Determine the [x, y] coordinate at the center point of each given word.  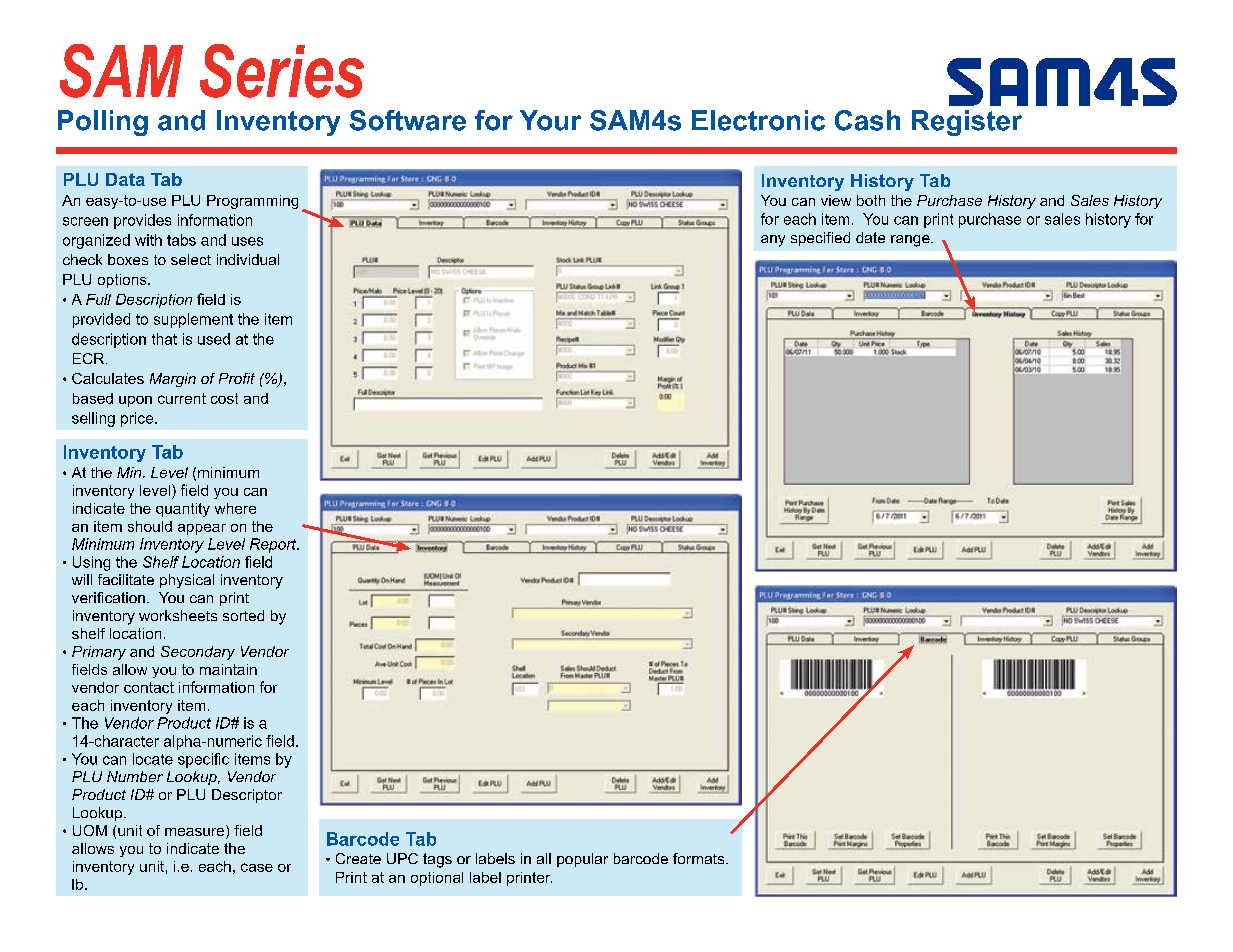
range [911, 241]
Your [550, 120]
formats [700, 858]
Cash [867, 120]
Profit [237, 378]
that [164, 339]
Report [274, 545]
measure [196, 832]
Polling [103, 123]
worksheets [178, 615]
